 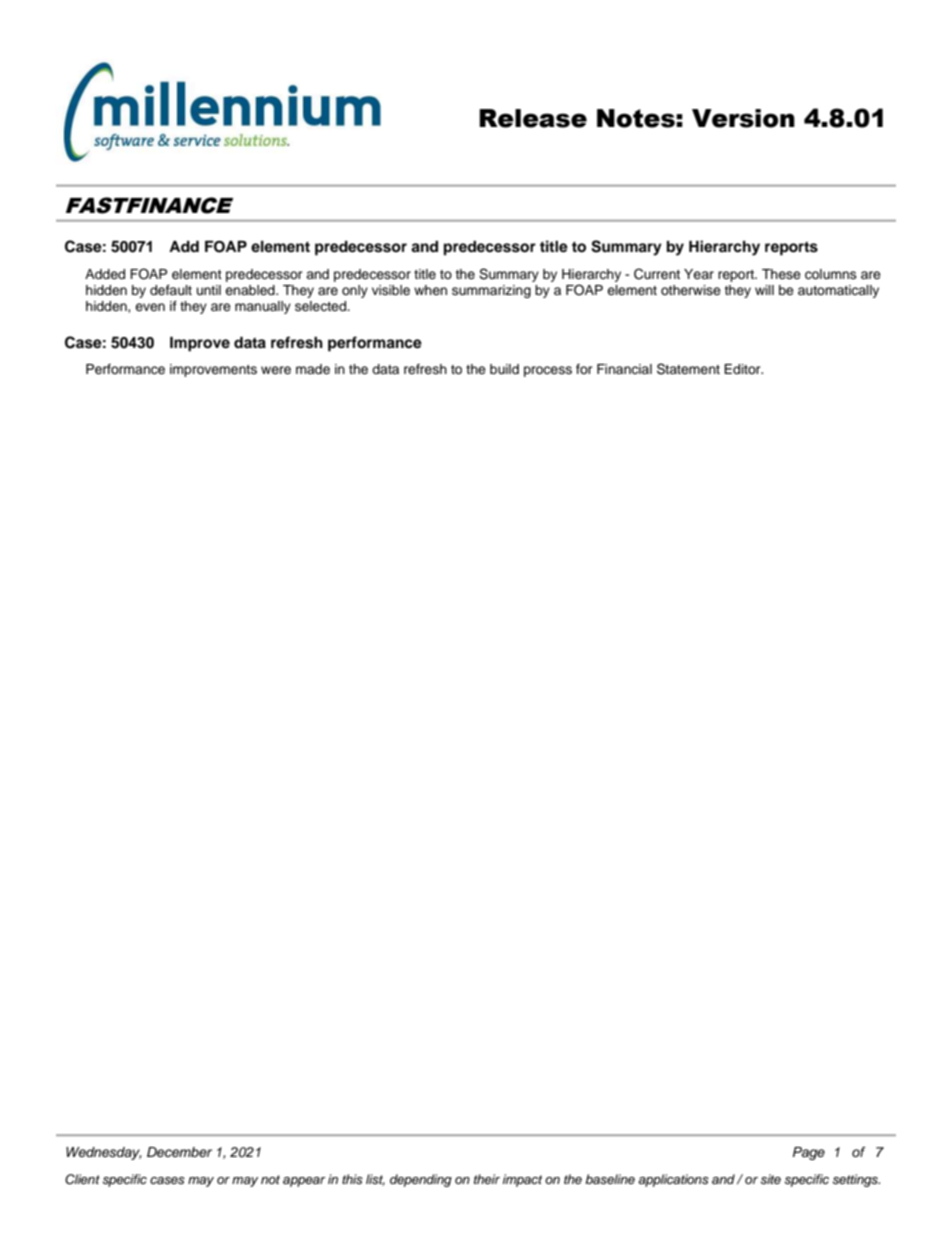 I want to click on December, so click(x=179, y=1152).
